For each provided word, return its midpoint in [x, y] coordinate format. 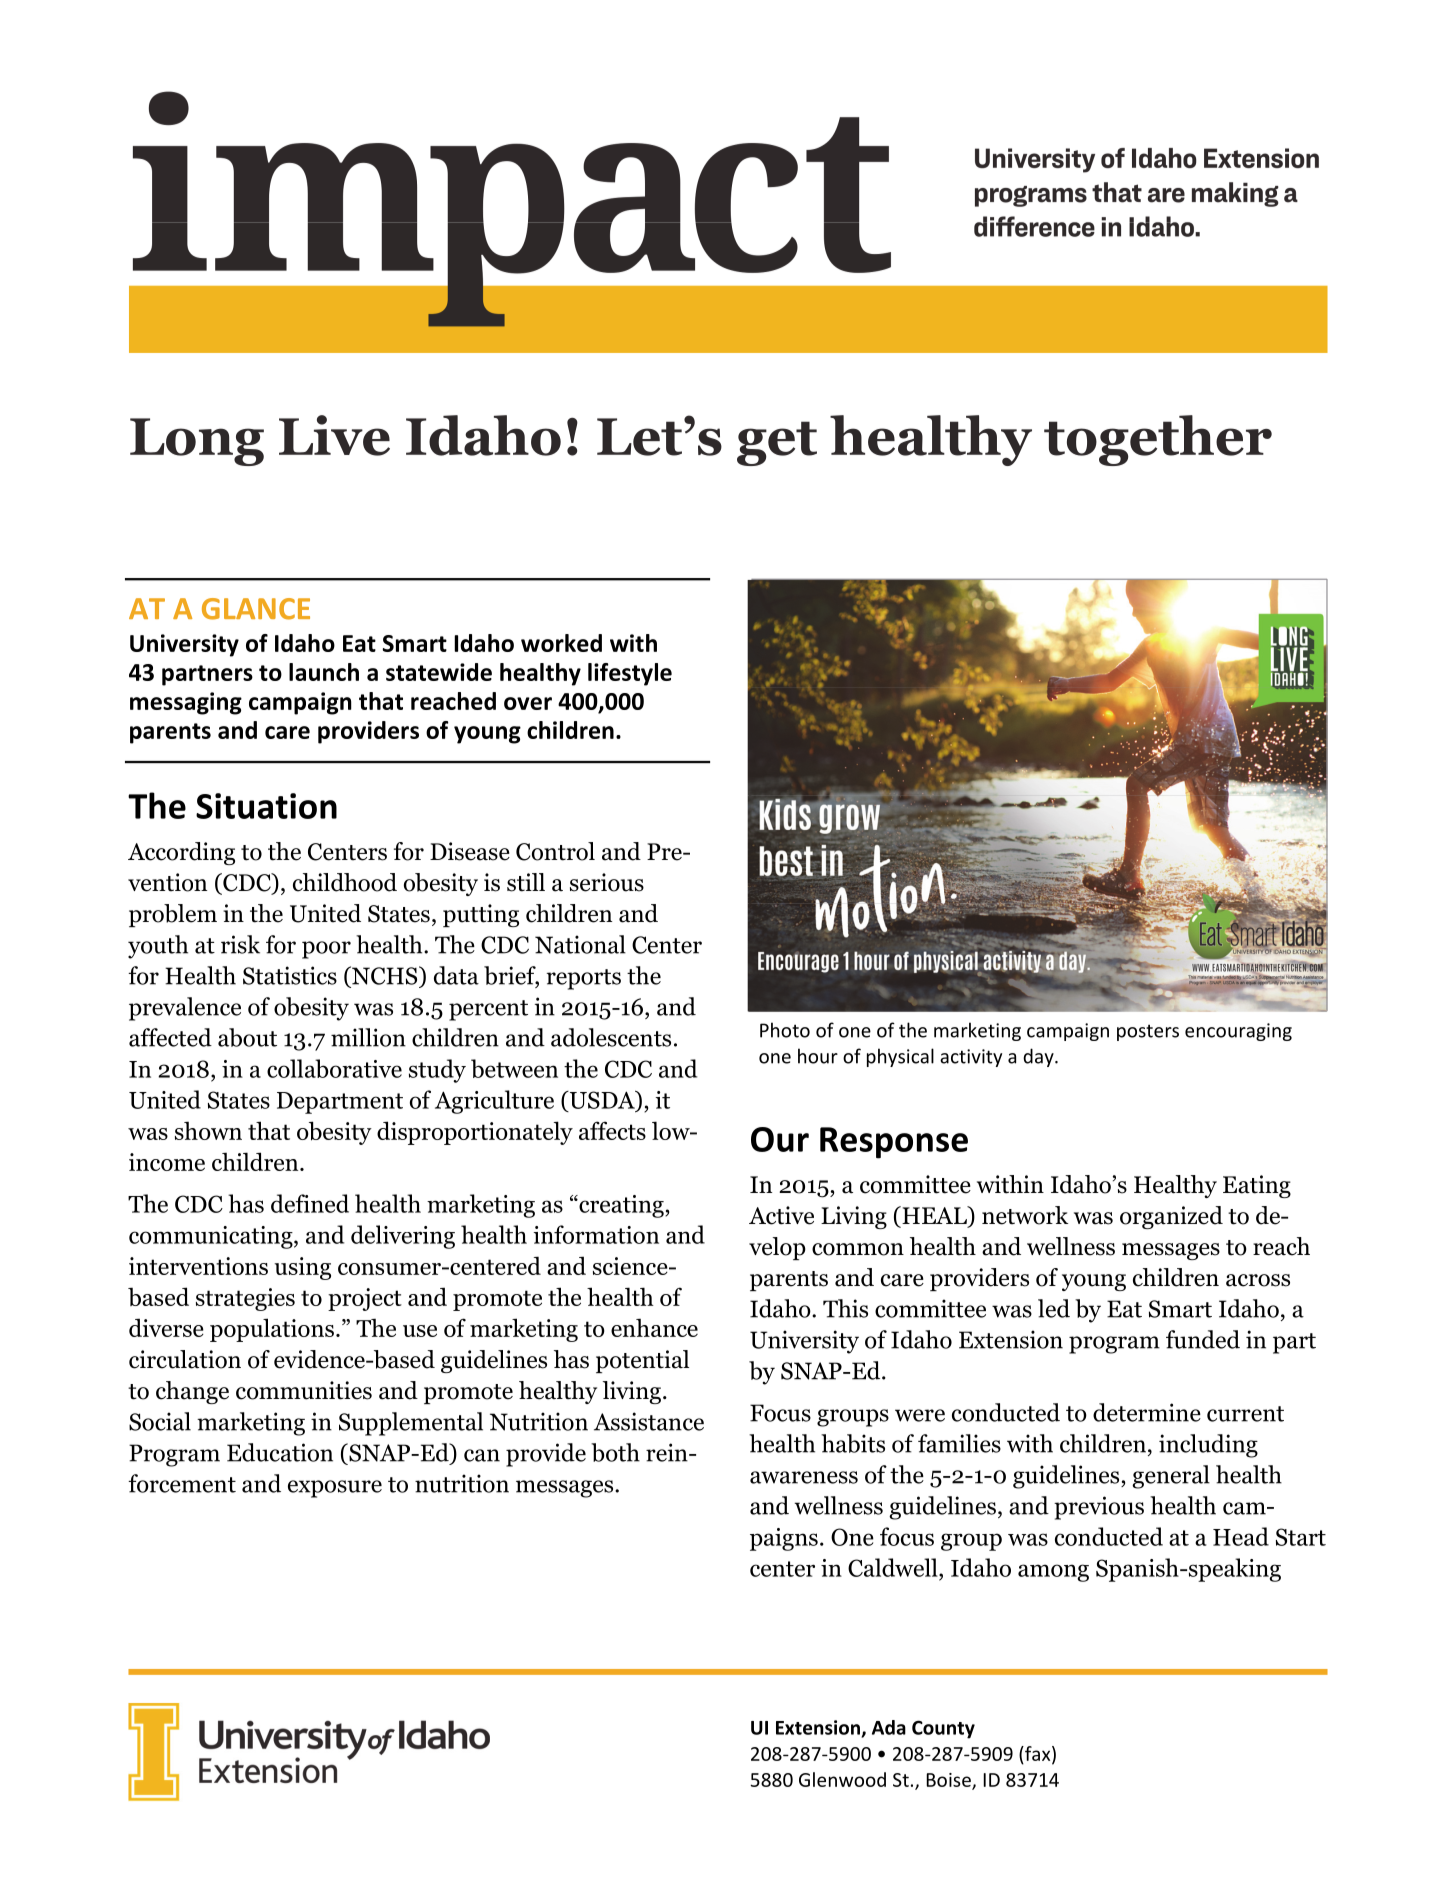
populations [272, 1330]
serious [607, 882]
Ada [889, 1727]
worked [561, 643]
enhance [654, 1327]
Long [197, 442]
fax [1038, 1754]
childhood [345, 882]
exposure [335, 1489]
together [1158, 440]
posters [1148, 1032]
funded [1203, 1339]
